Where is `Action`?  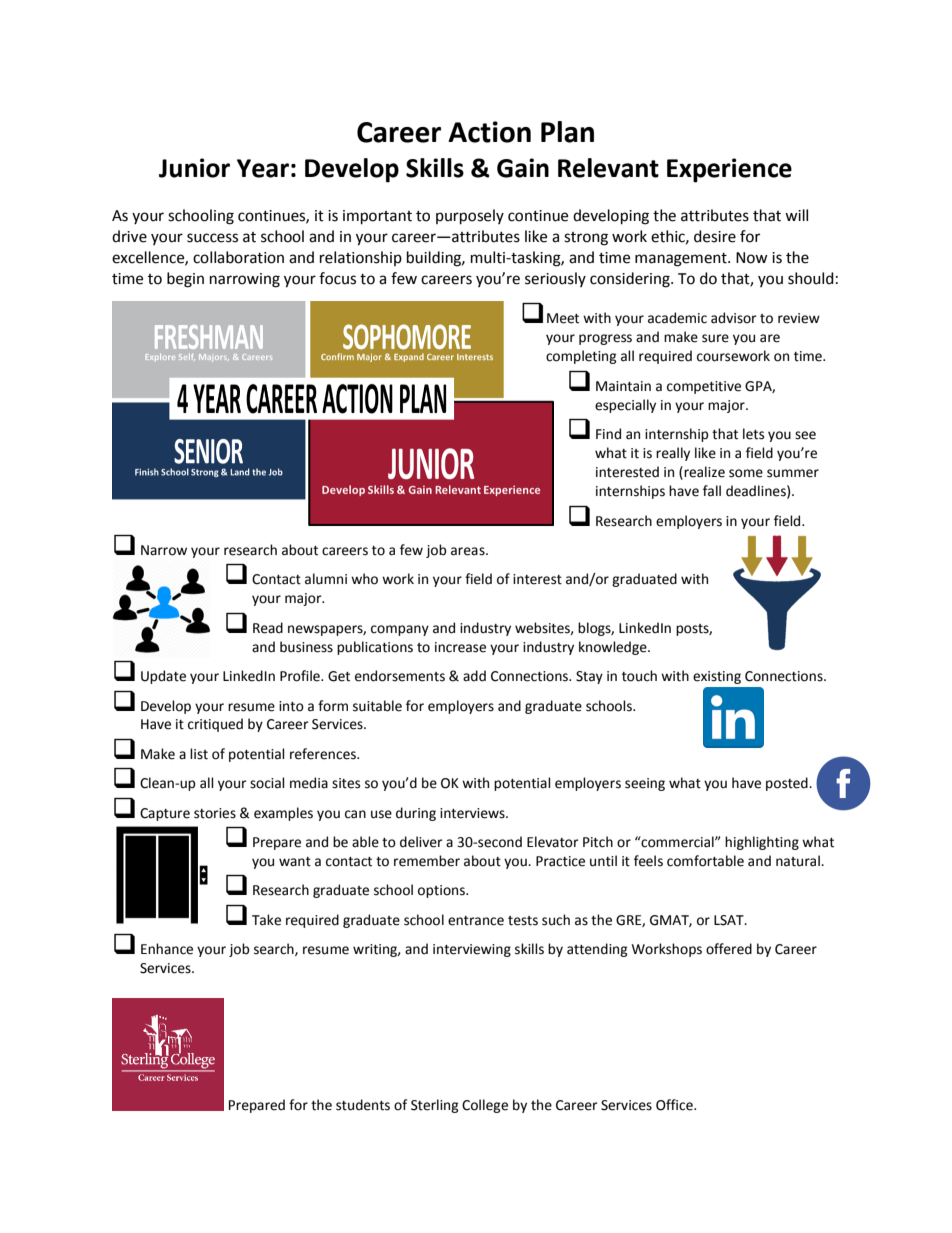
Action is located at coordinates (489, 132).
